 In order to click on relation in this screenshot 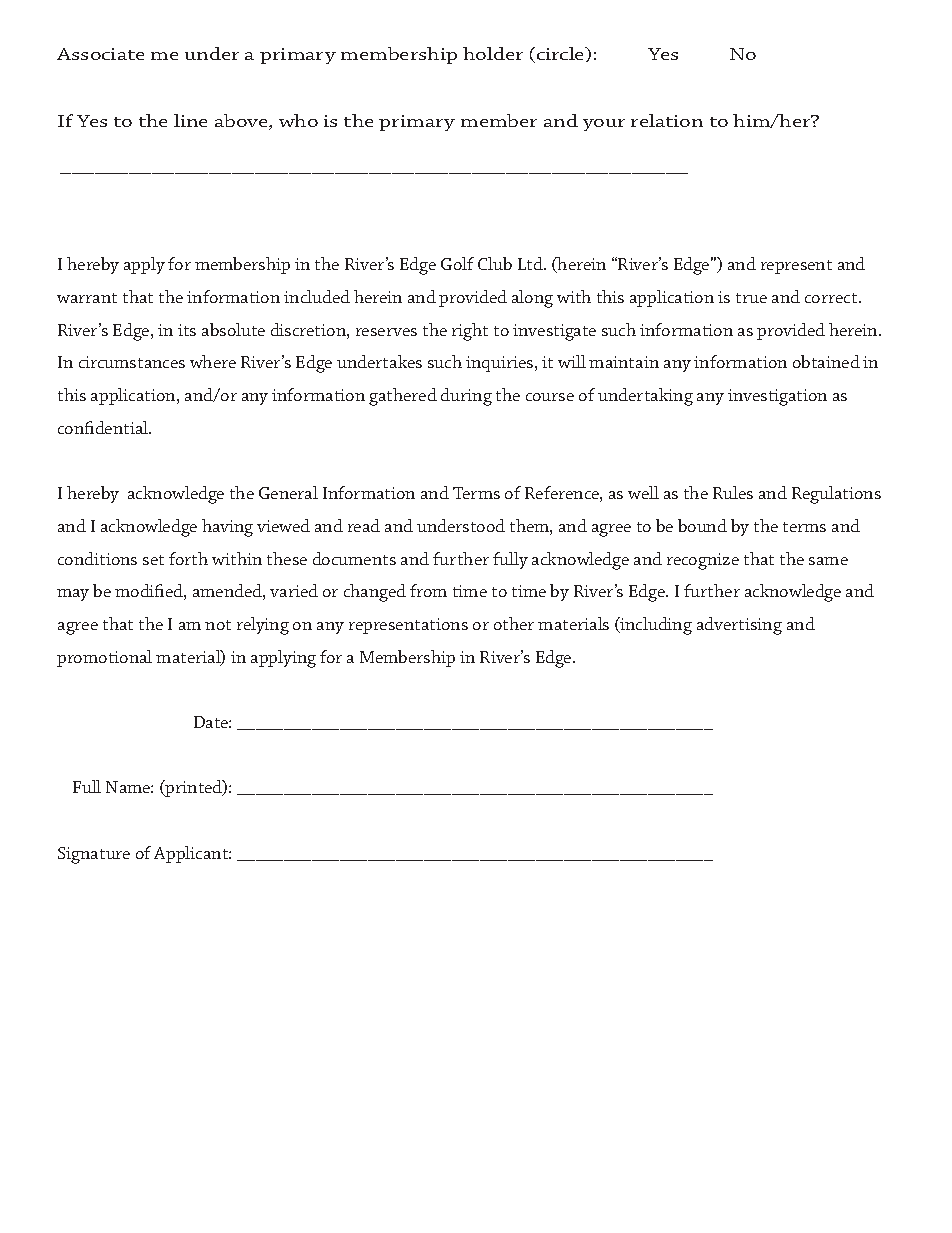, I will do `click(667, 120)`.
